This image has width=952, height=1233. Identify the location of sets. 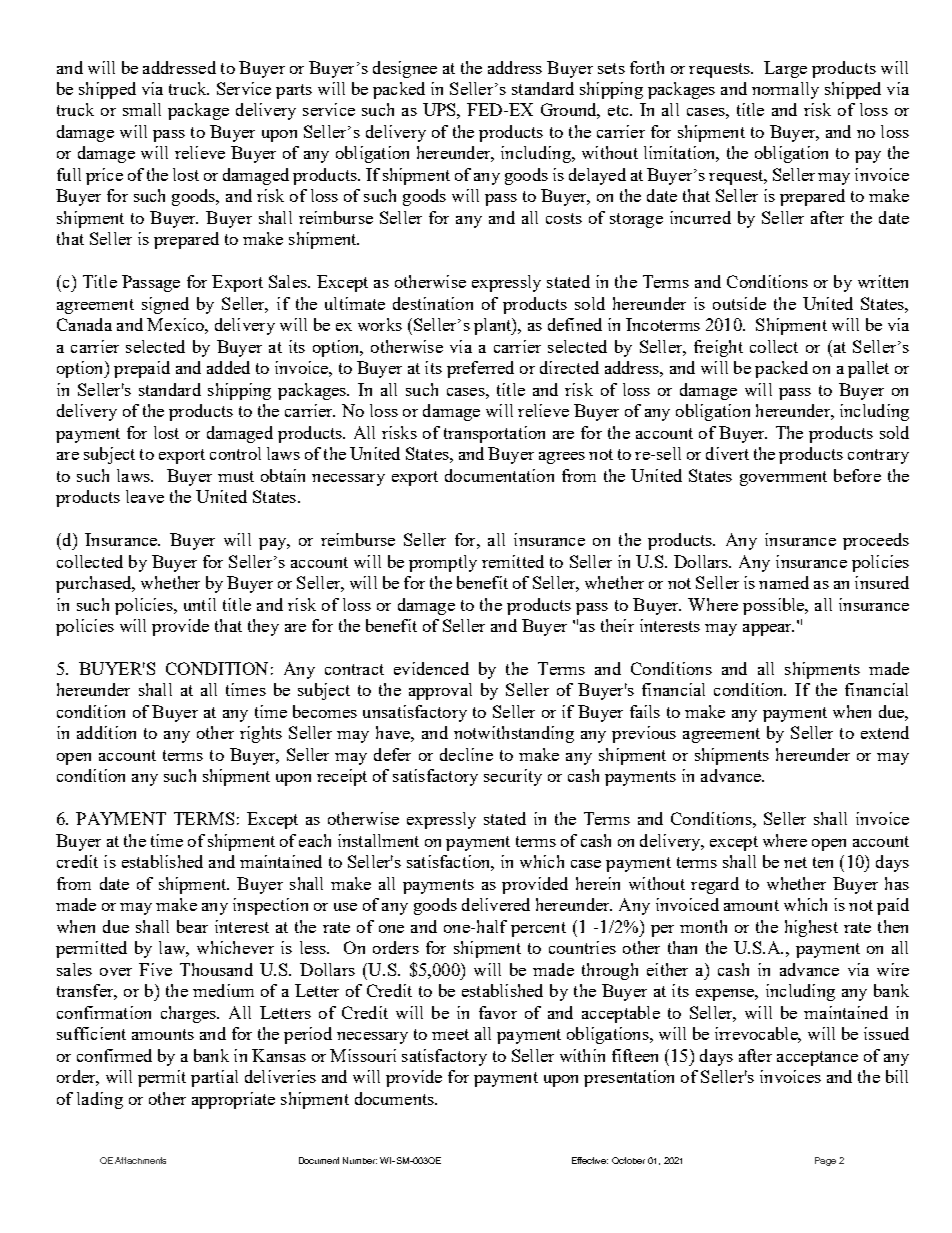
(611, 68).
